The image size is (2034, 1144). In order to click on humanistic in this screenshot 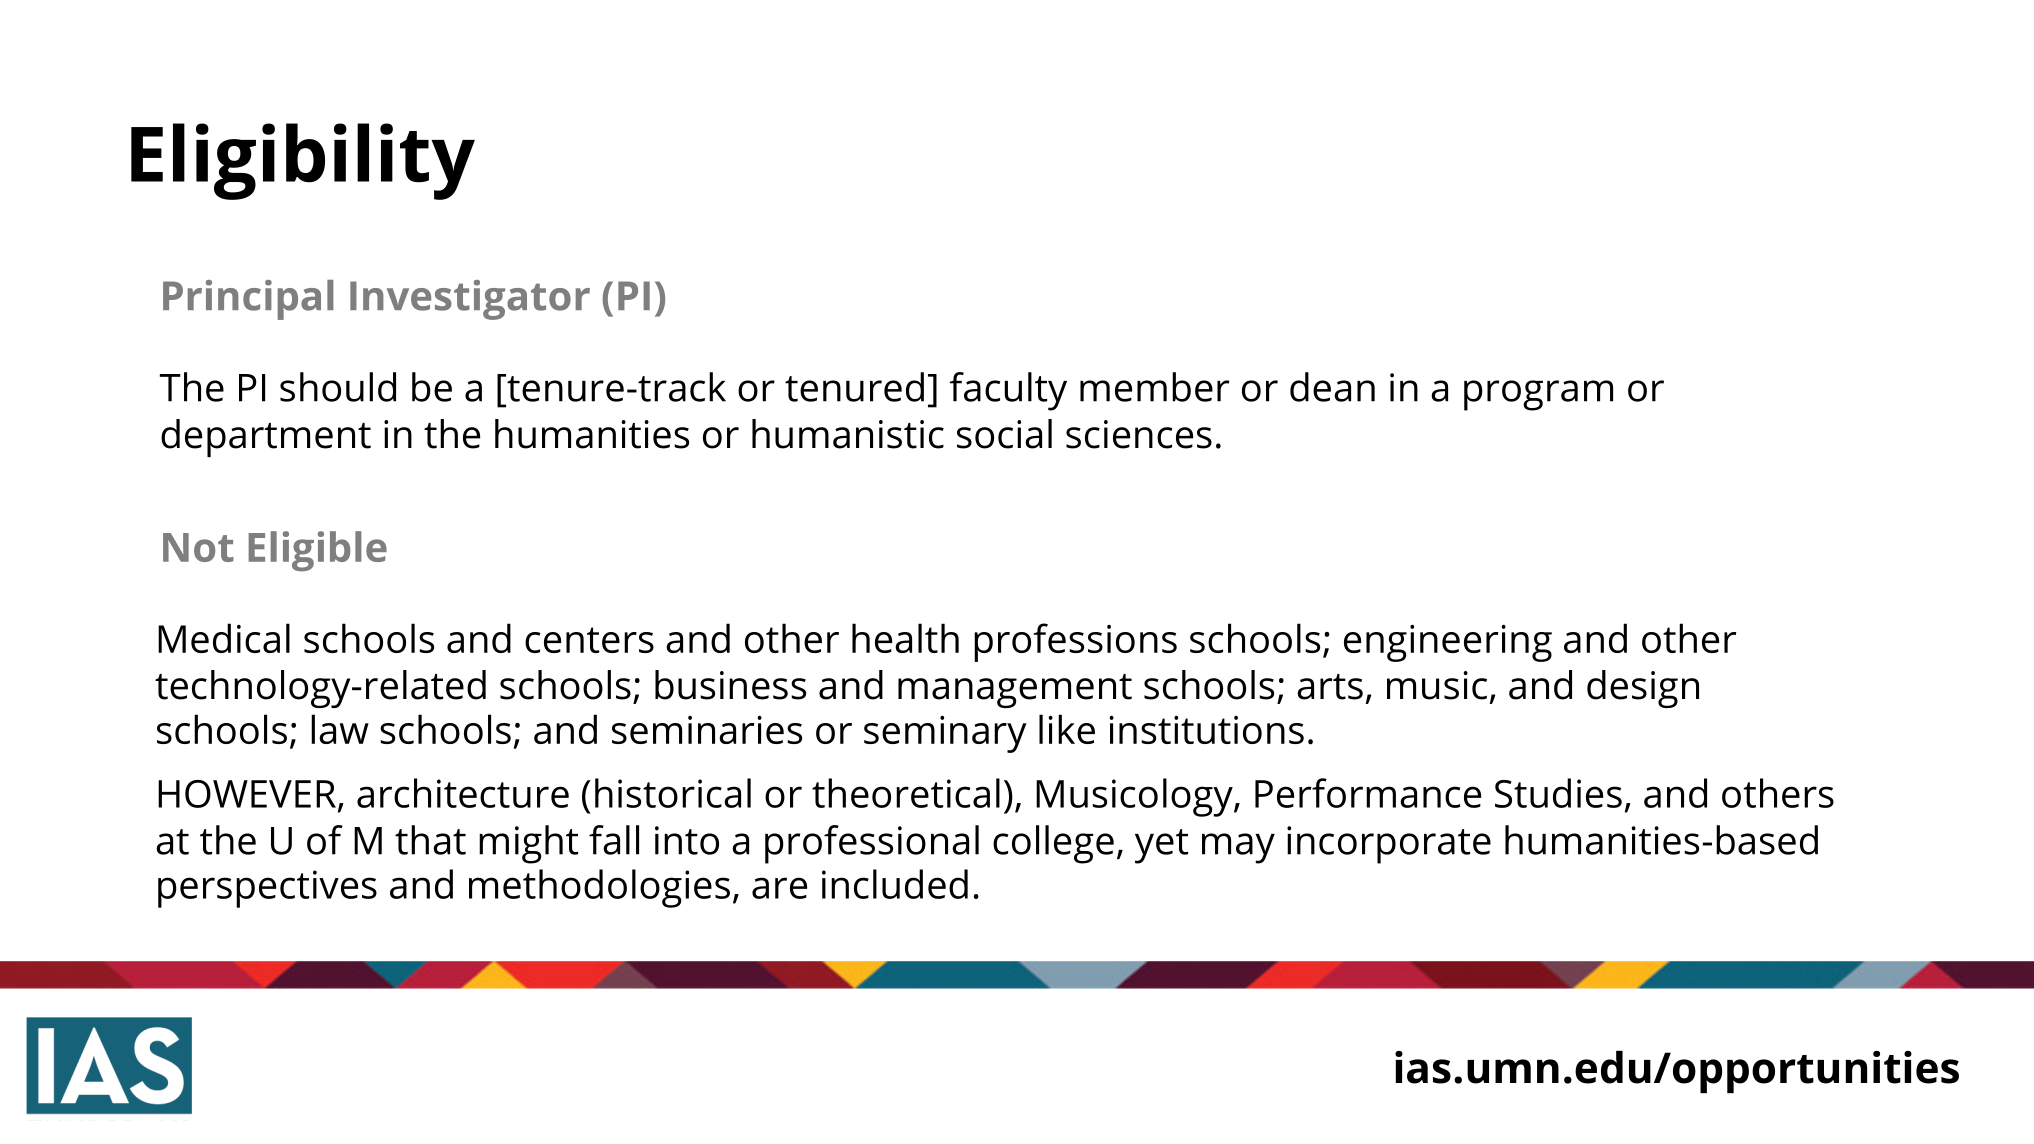, I will do `click(848, 434)`.
